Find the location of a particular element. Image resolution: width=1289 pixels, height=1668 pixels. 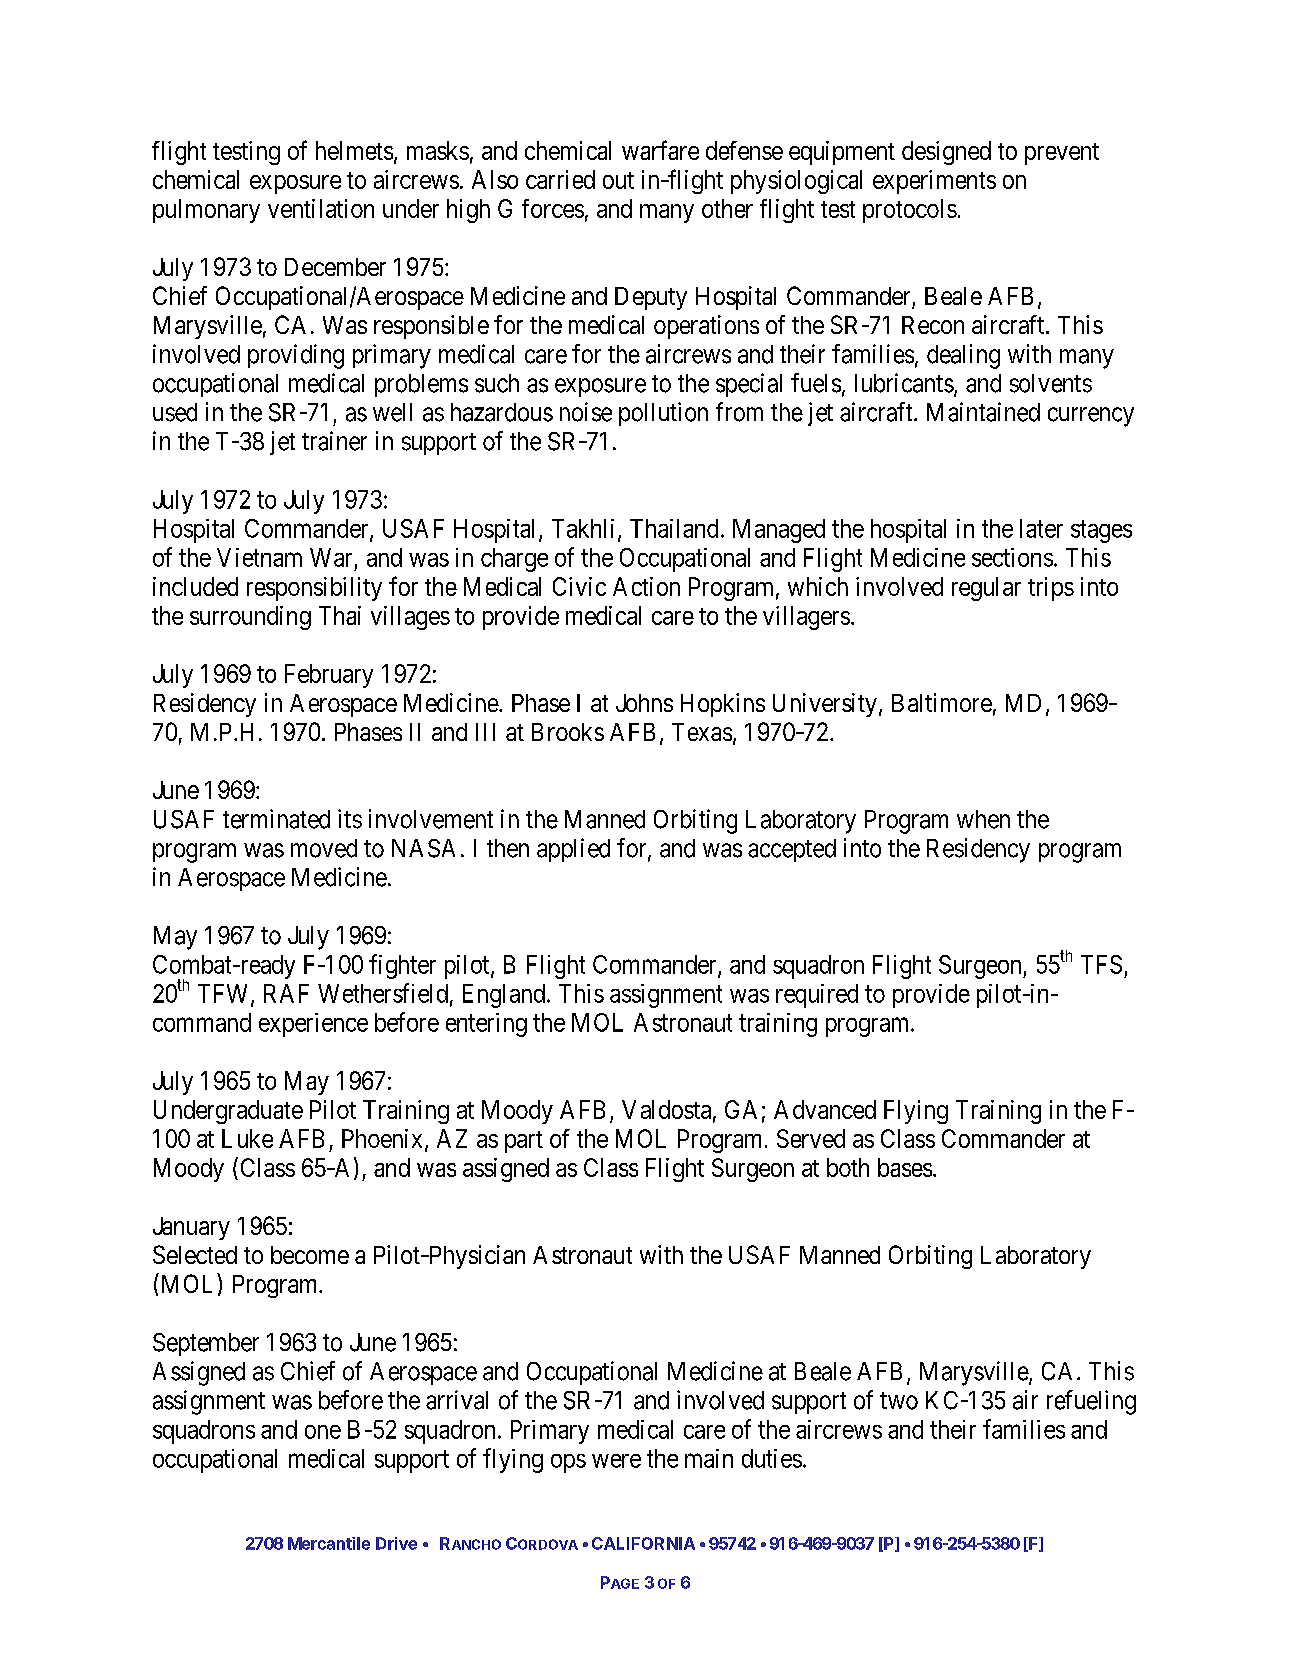

Luke is located at coordinates (247, 1138).
